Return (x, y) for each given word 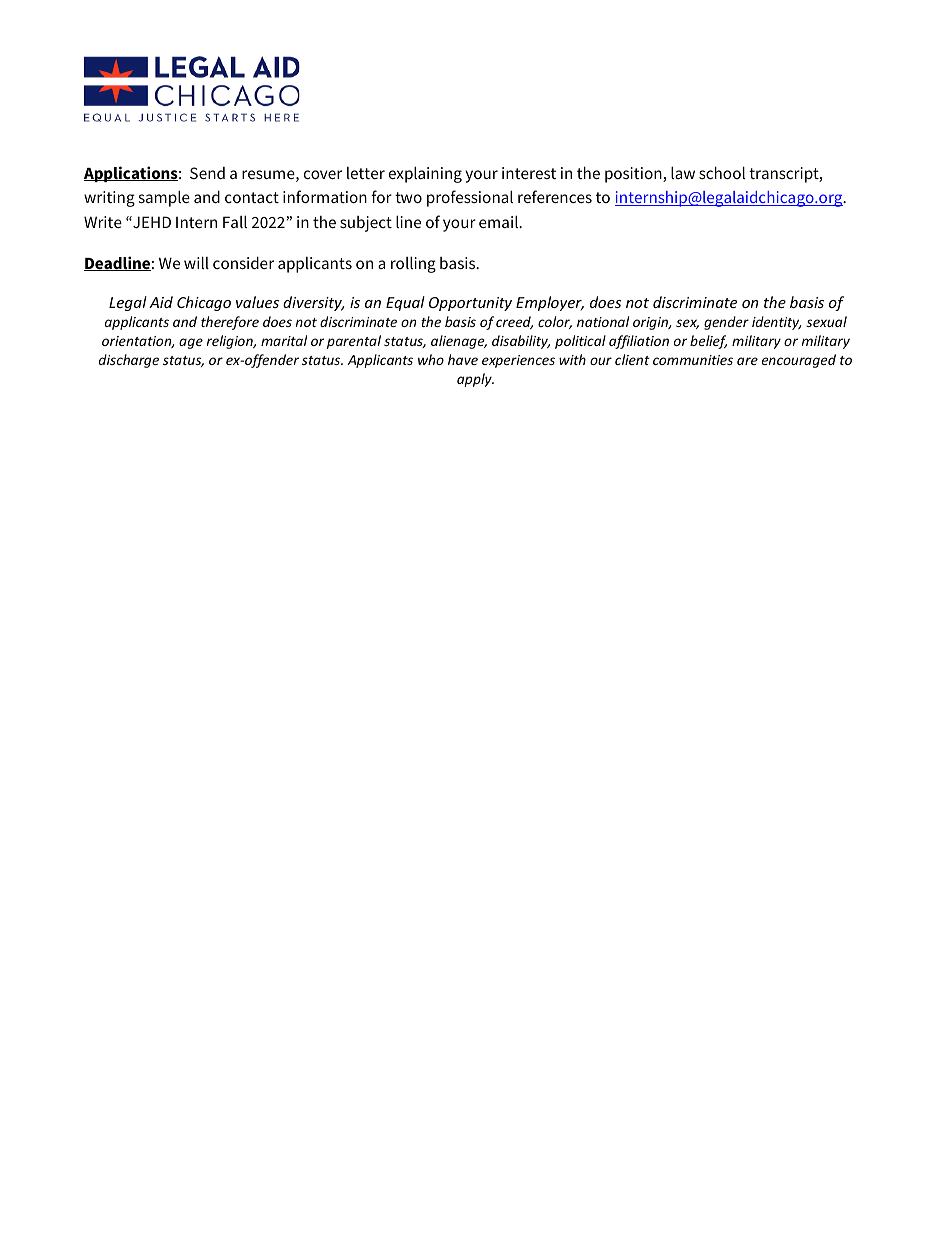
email (499, 221)
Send (207, 173)
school (722, 172)
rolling (413, 264)
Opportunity (470, 304)
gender (726, 323)
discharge (129, 361)
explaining (425, 174)
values (257, 302)
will (196, 262)
